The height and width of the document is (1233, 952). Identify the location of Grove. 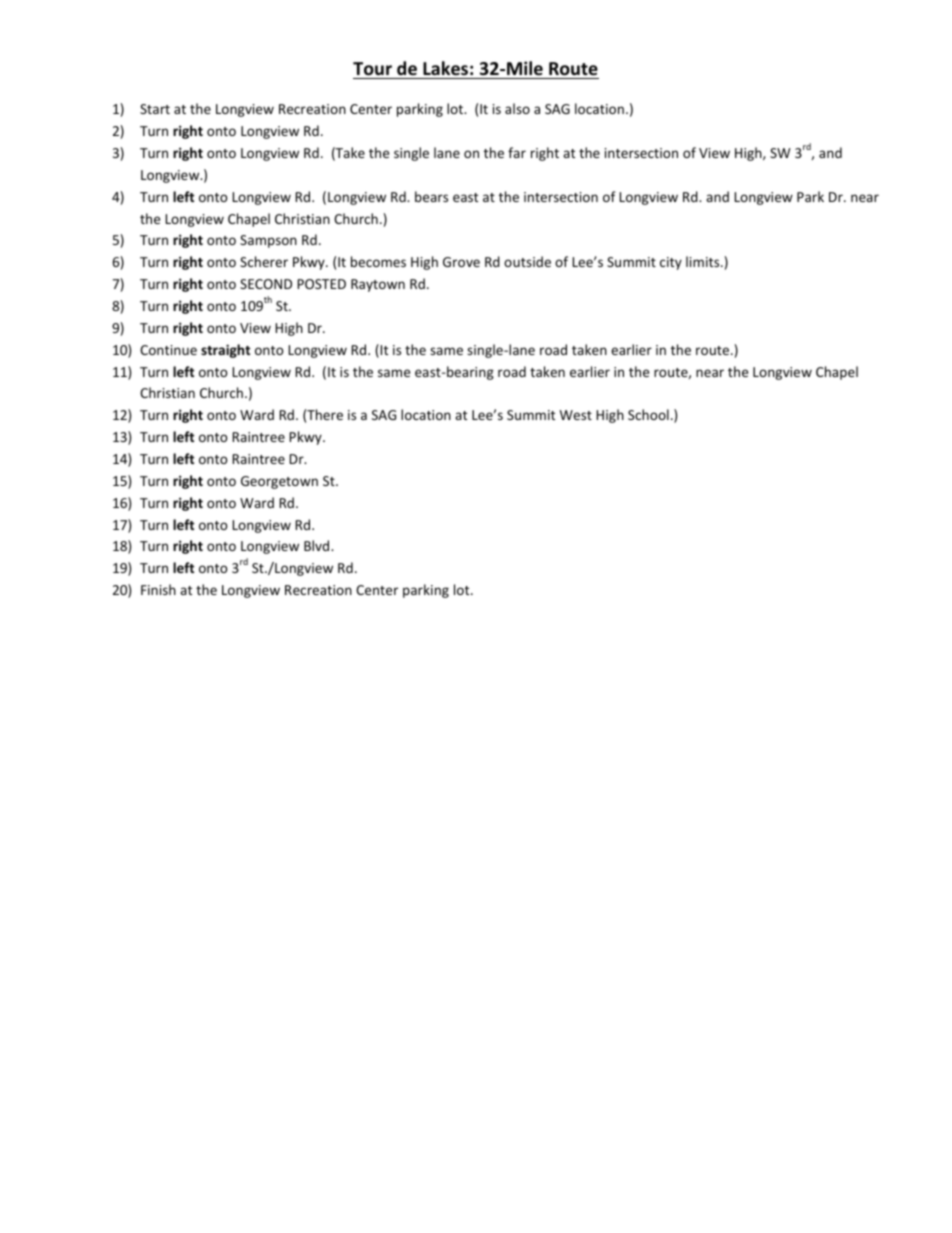
(461, 262).
